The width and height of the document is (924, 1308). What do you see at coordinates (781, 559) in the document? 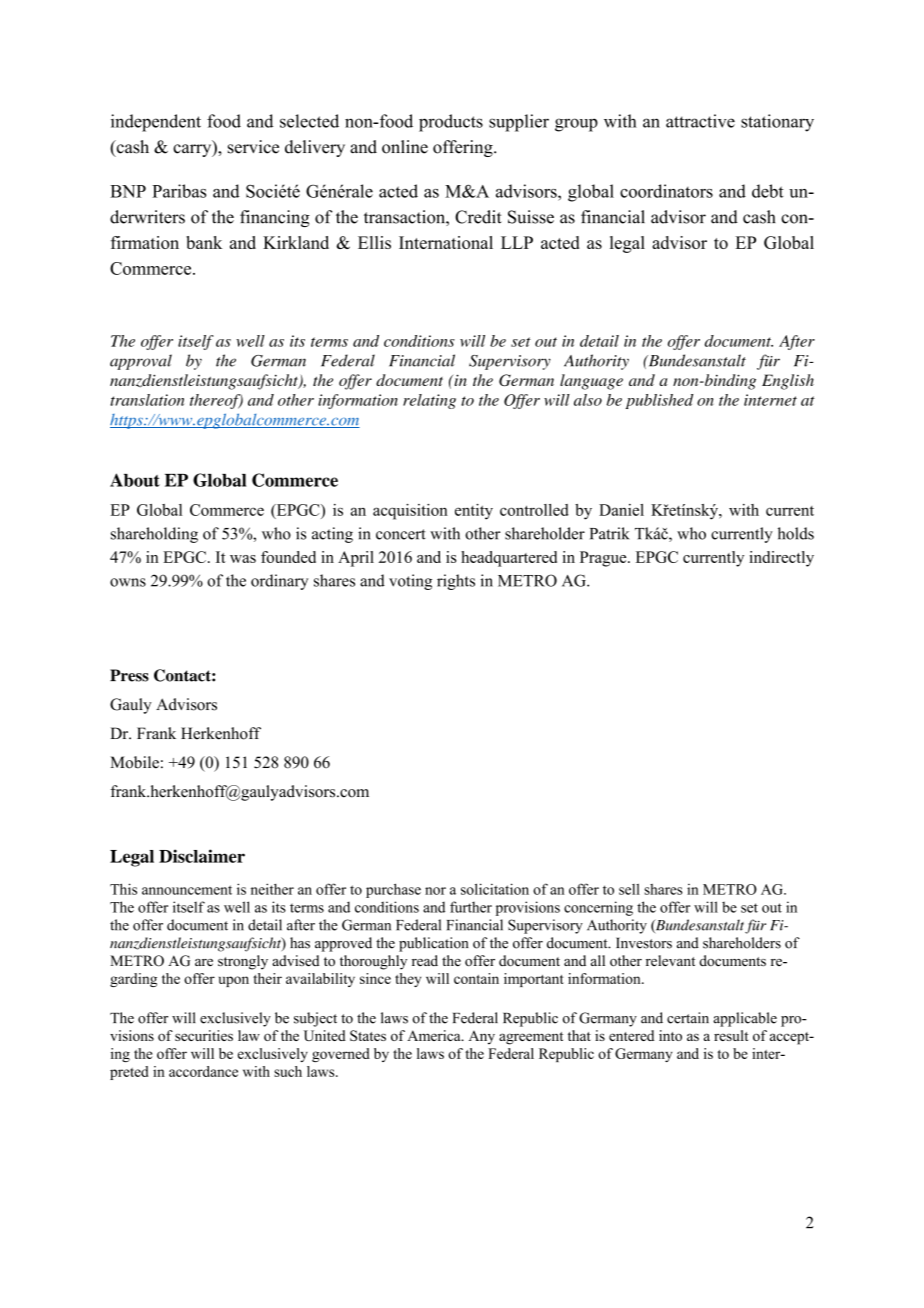
I see `indirectly` at bounding box center [781, 559].
